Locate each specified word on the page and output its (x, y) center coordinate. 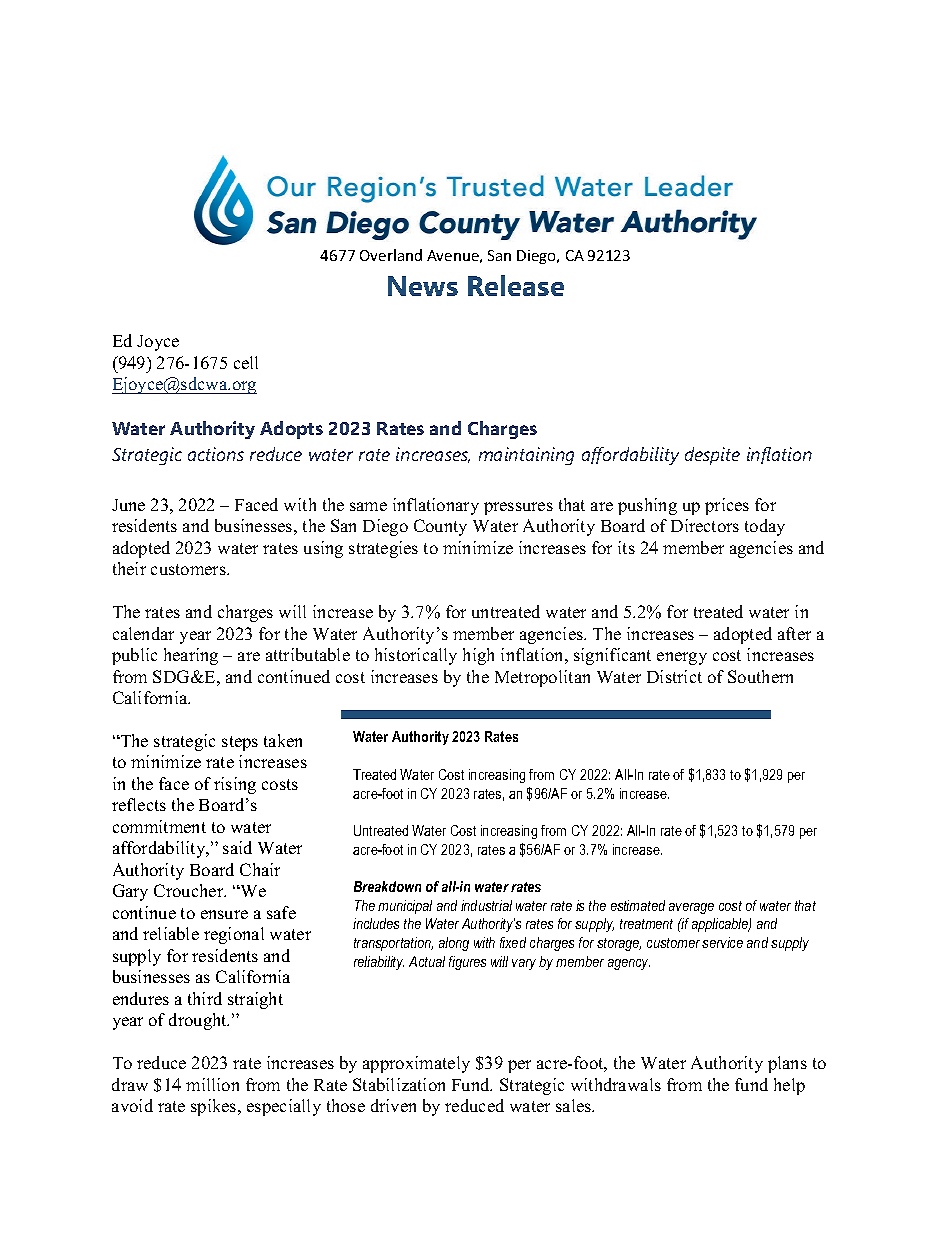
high (478, 656)
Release (516, 285)
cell (246, 362)
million (212, 1084)
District (674, 676)
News (423, 286)
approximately (416, 1064)
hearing (191, 656)
